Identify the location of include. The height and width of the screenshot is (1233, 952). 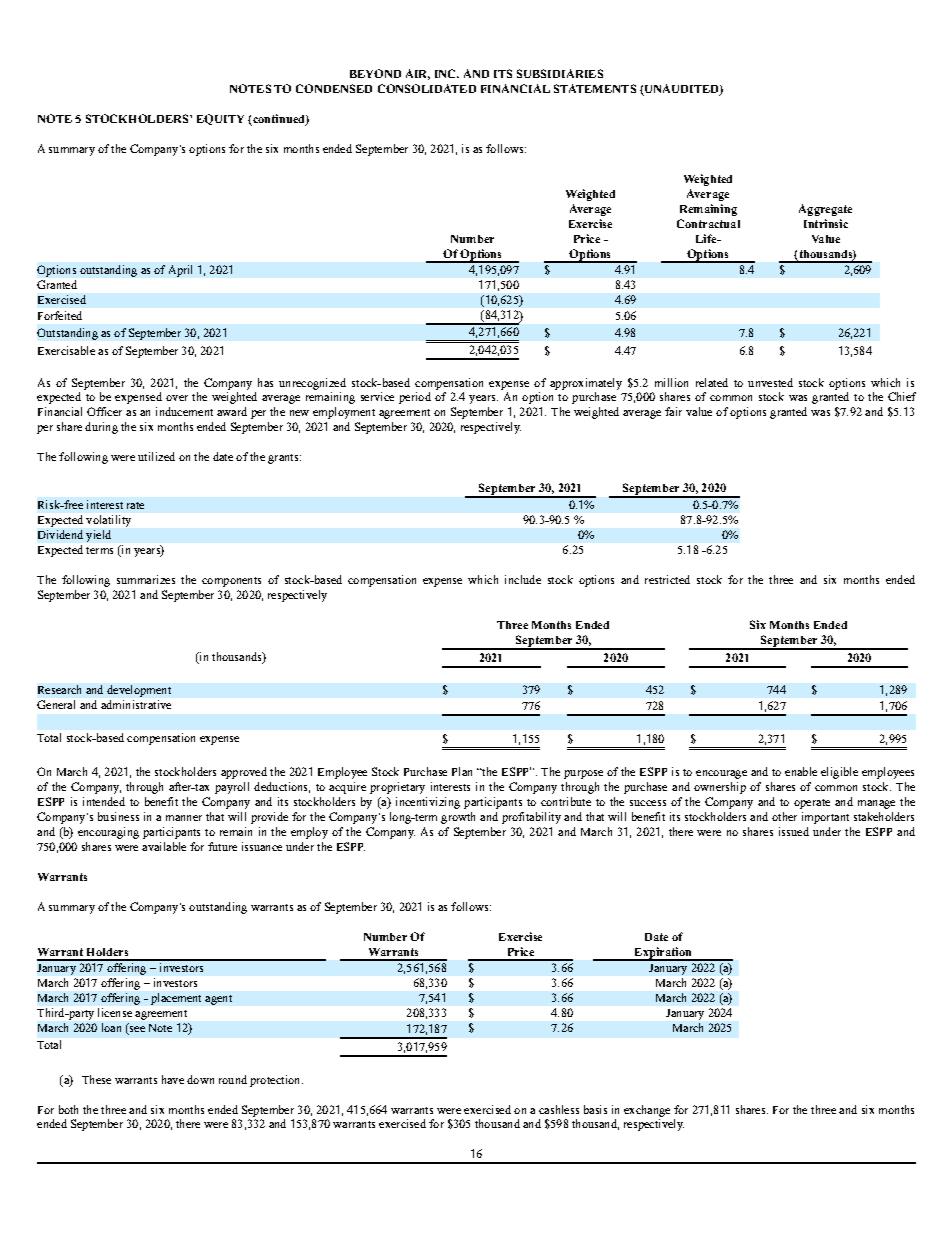
(523, 579).
